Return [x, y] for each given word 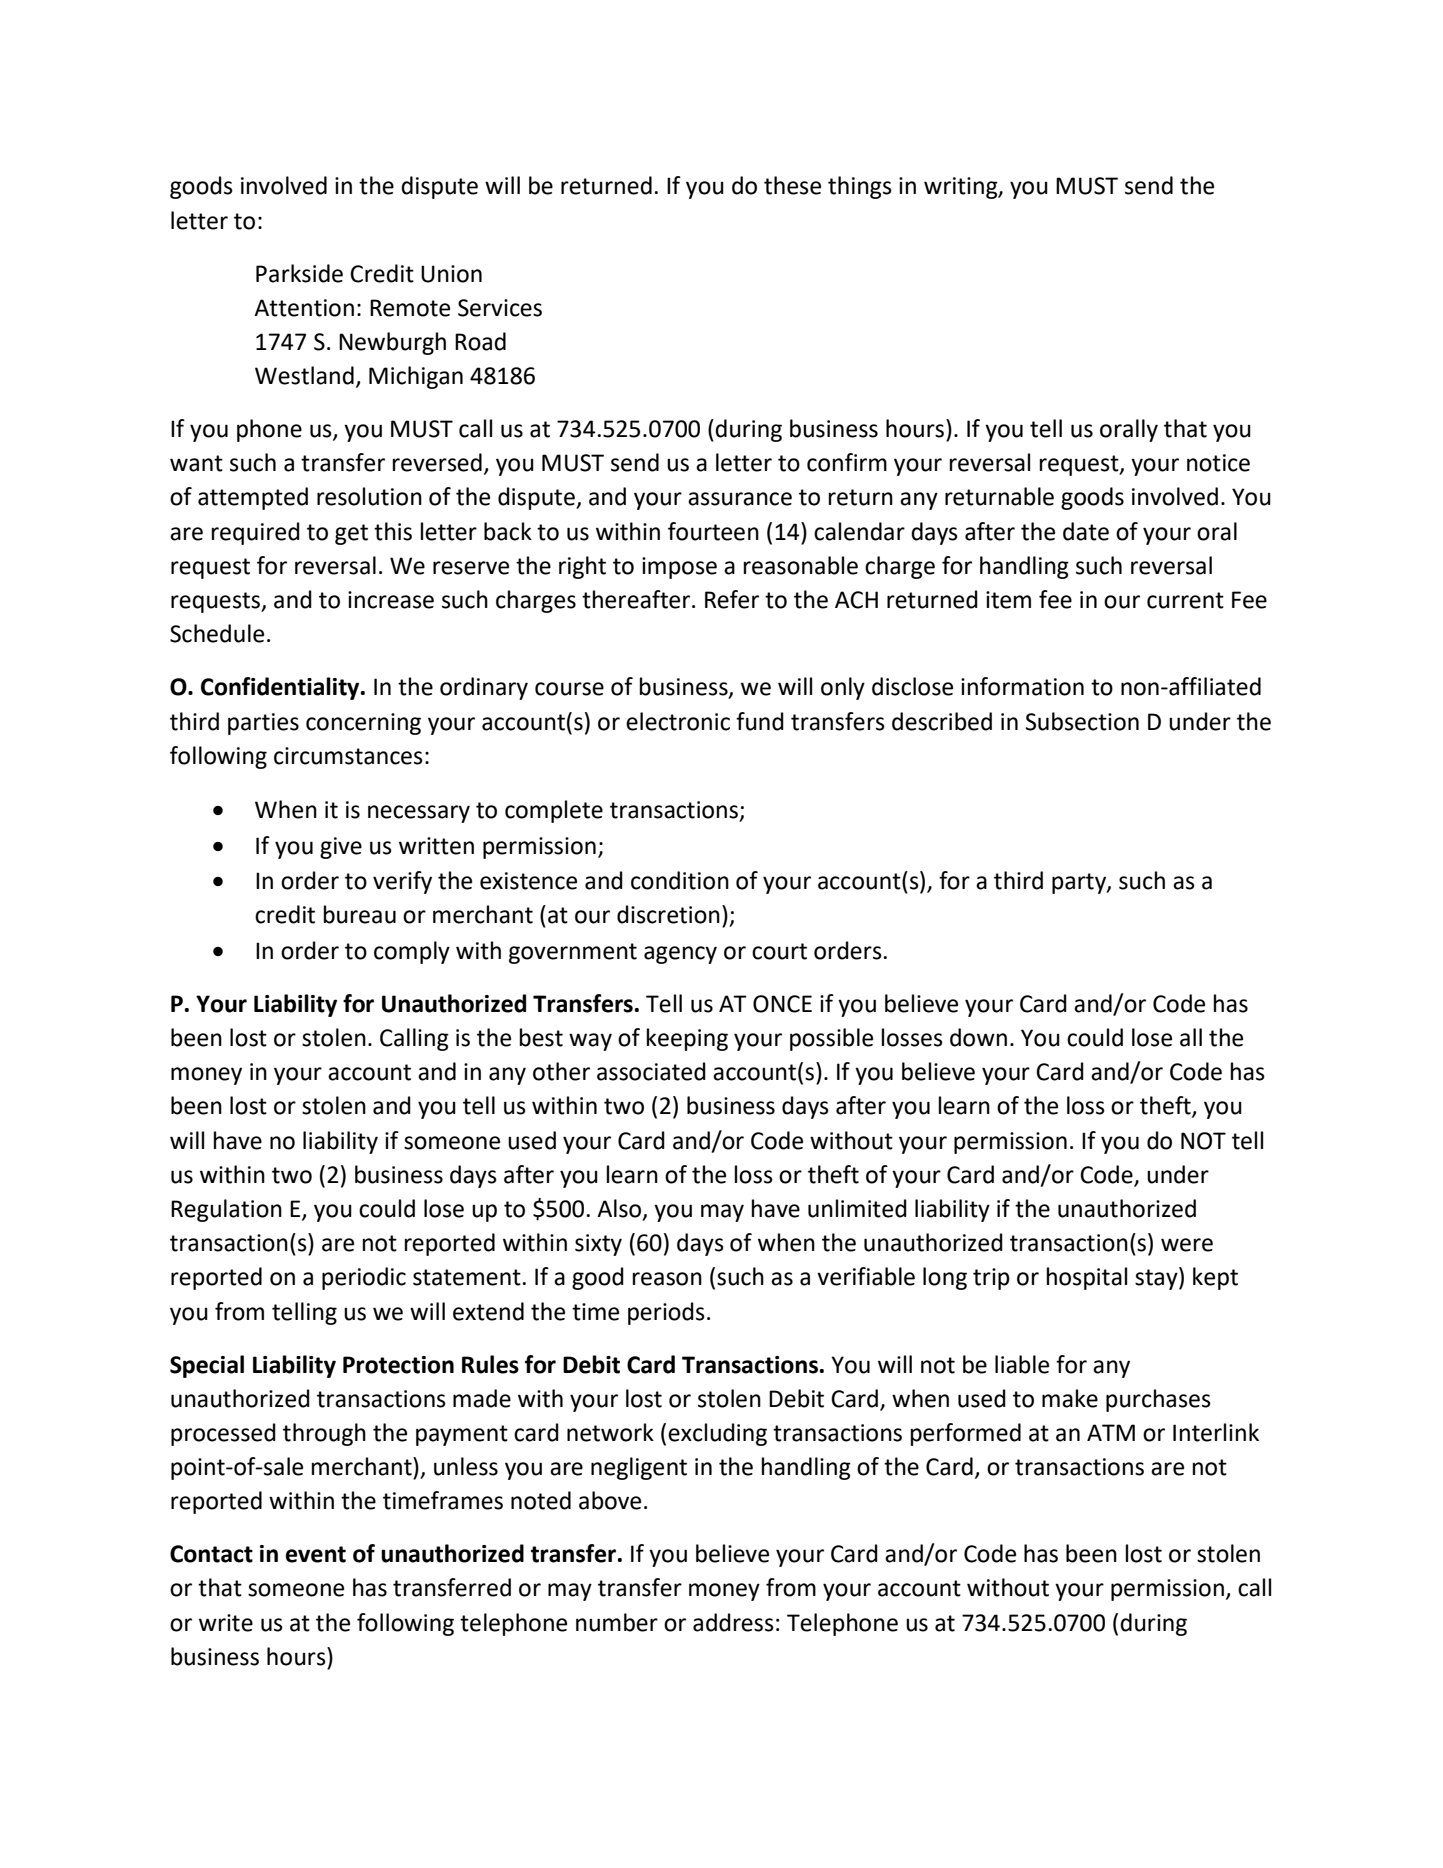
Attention [304, 308]
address [733, 1622]
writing [962, 188]
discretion [668, 914]
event [316, 1554]
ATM [1111, 1432]
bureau [360, 914]
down [978, 1037]
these [792, 185]
